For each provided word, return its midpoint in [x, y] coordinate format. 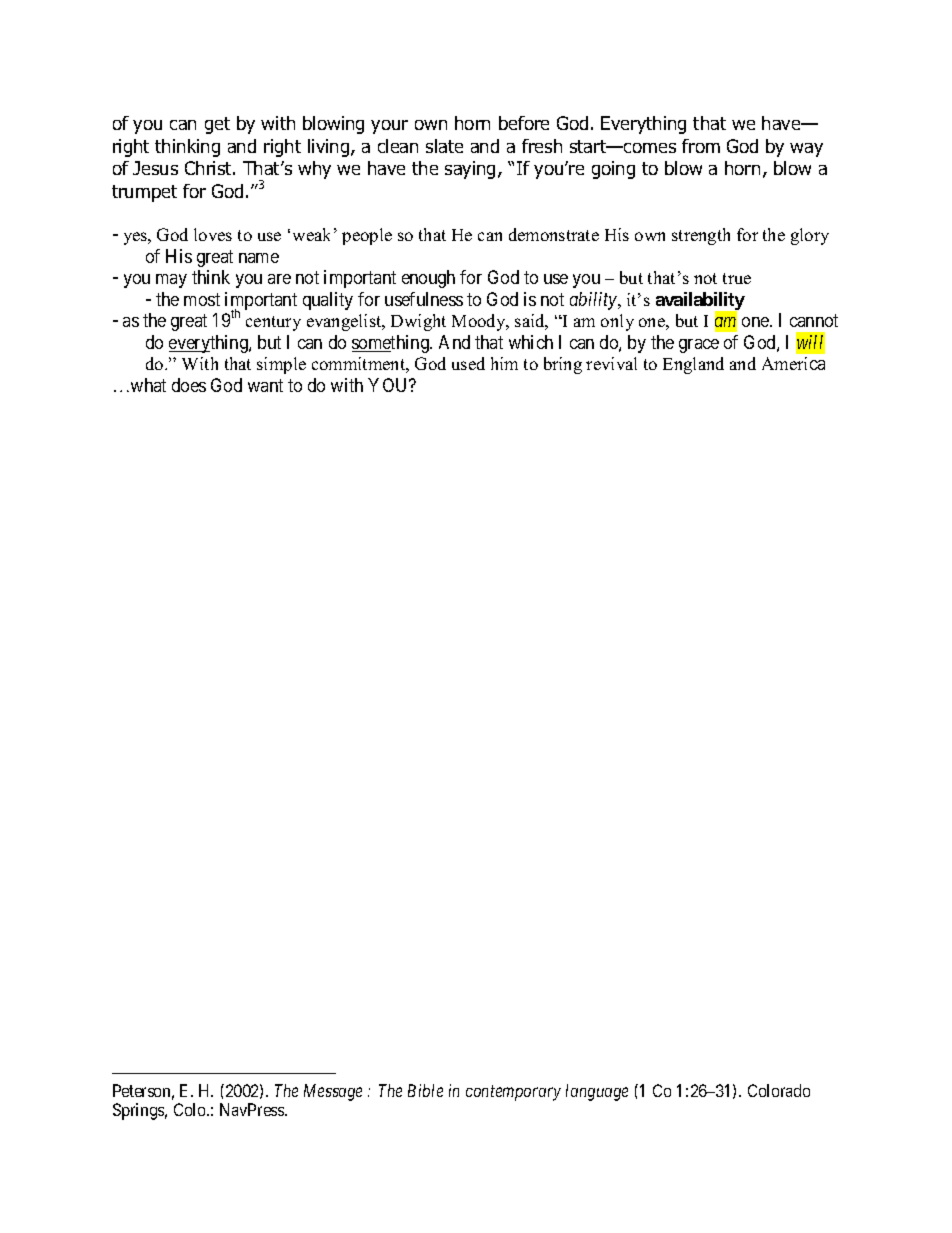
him [504, 363]
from [701, 146]
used [468, 363]
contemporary [513, 1093]
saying [472, 170]
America [793, 363]
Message [333, 1092]
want [265, 385]
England [693, 365]
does [189, 385]
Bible [425, 1090]
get [217, 125]
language [597, 1092]
